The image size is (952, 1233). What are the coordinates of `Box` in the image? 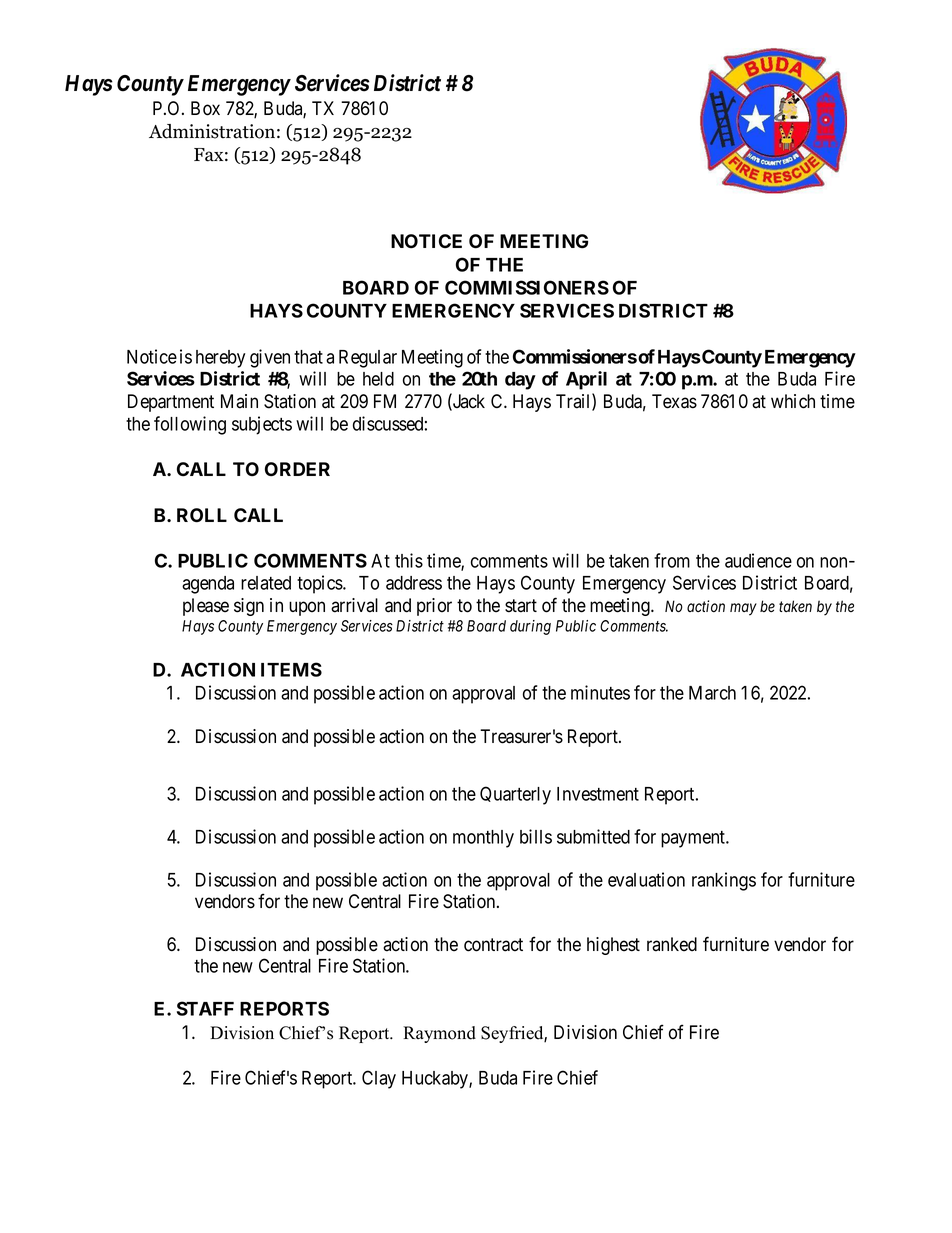 It's located at (205, 108).
